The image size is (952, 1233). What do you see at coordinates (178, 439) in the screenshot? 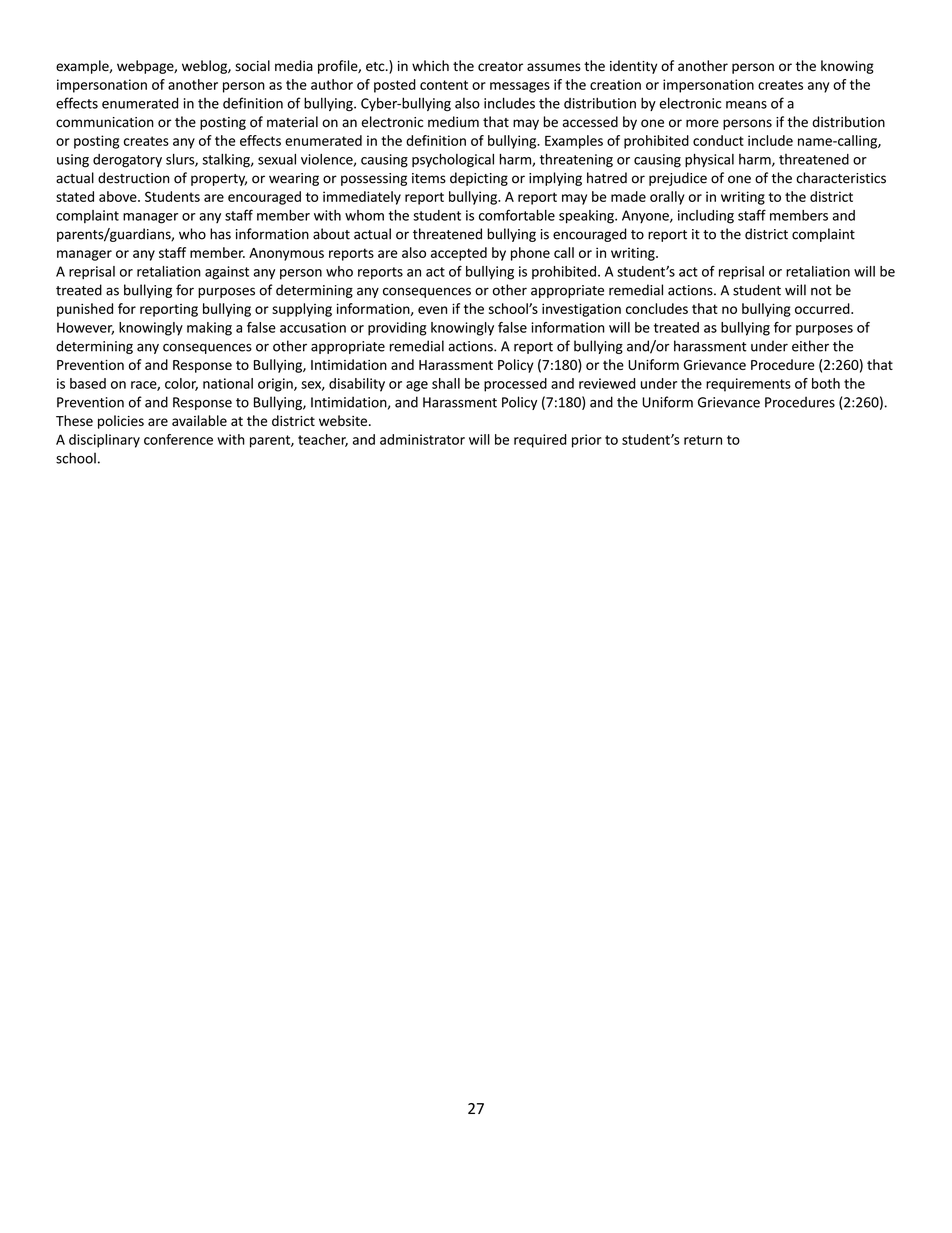
I see `conference` at bounding box center [178, 439].
